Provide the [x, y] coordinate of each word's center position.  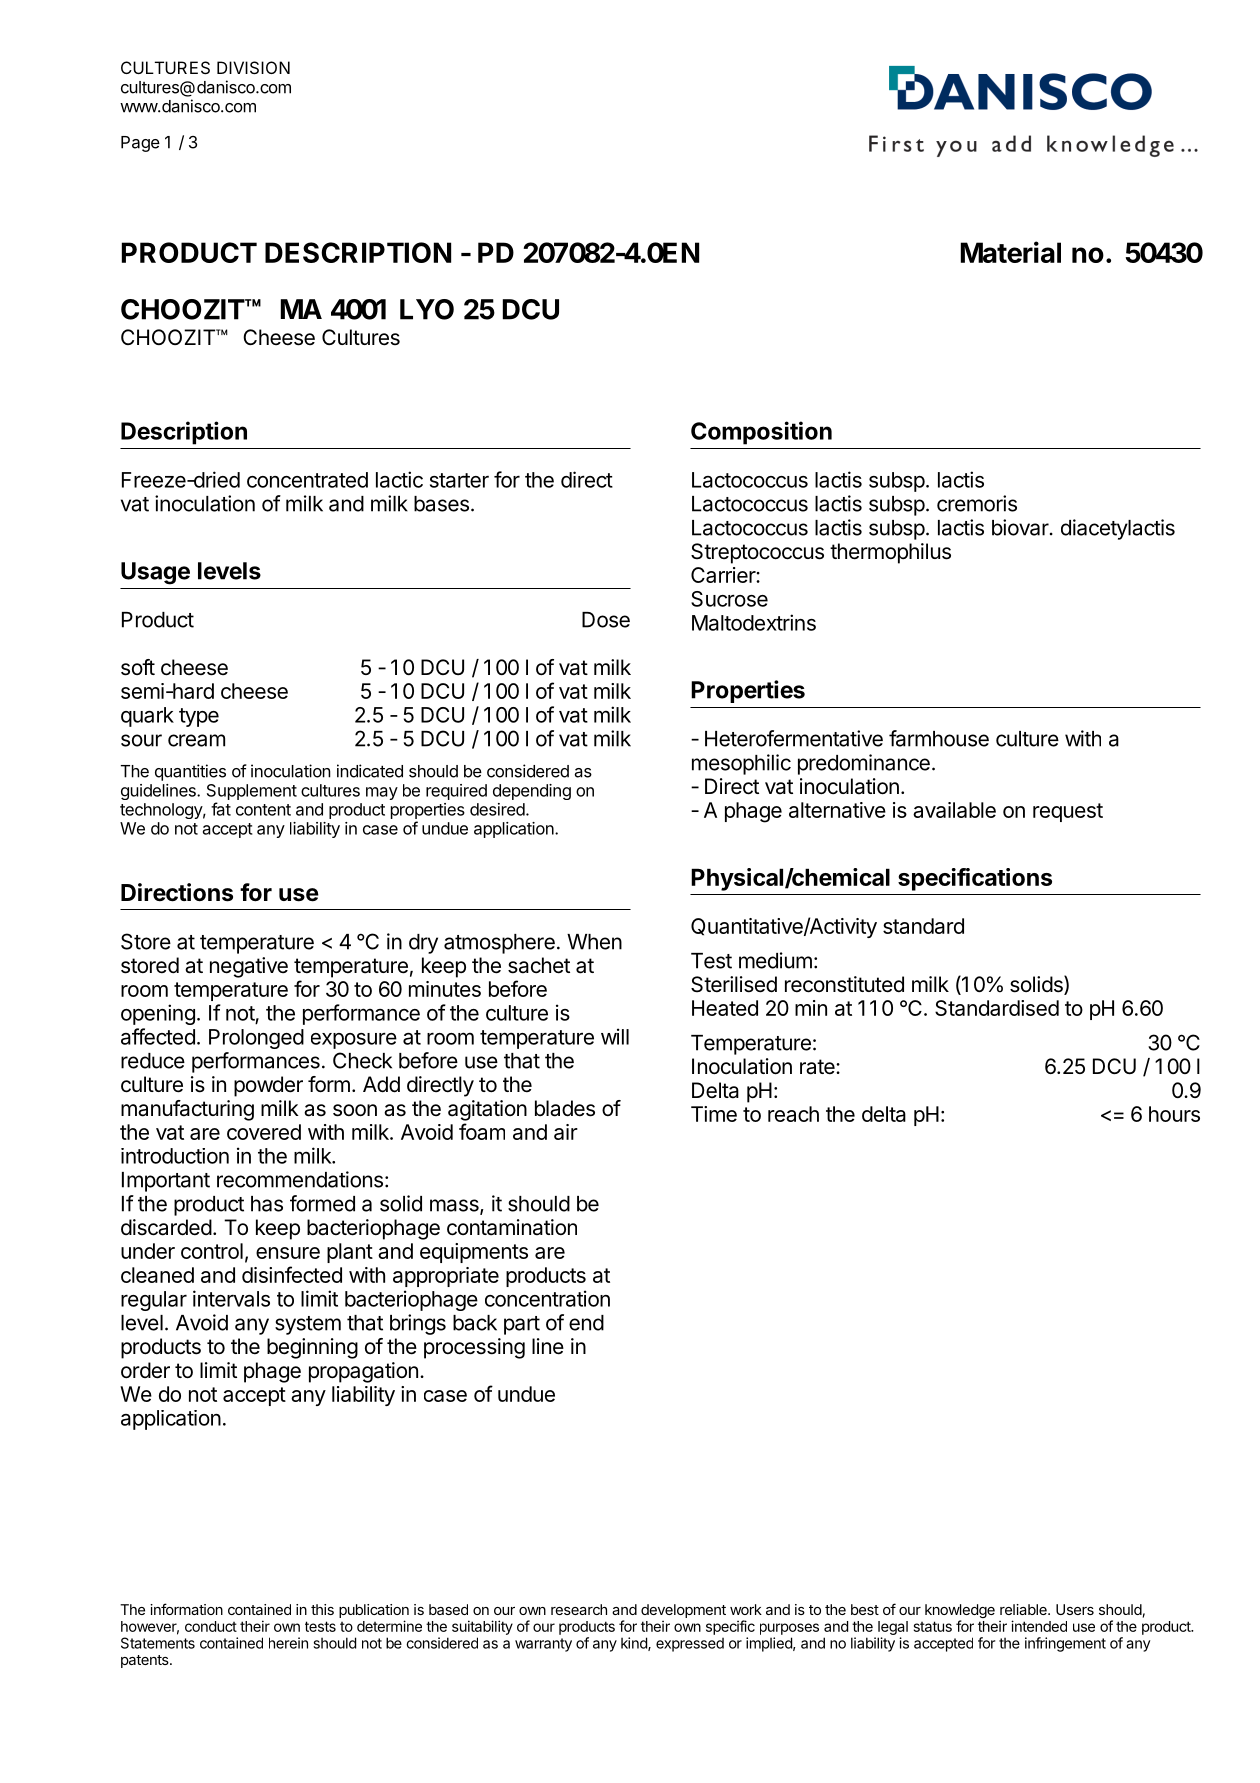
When [594, 942]
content [263, 810]
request [1068, 812]
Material [1011, 252]
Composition [761, 433]
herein [288, 1643]
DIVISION [253, 67]
